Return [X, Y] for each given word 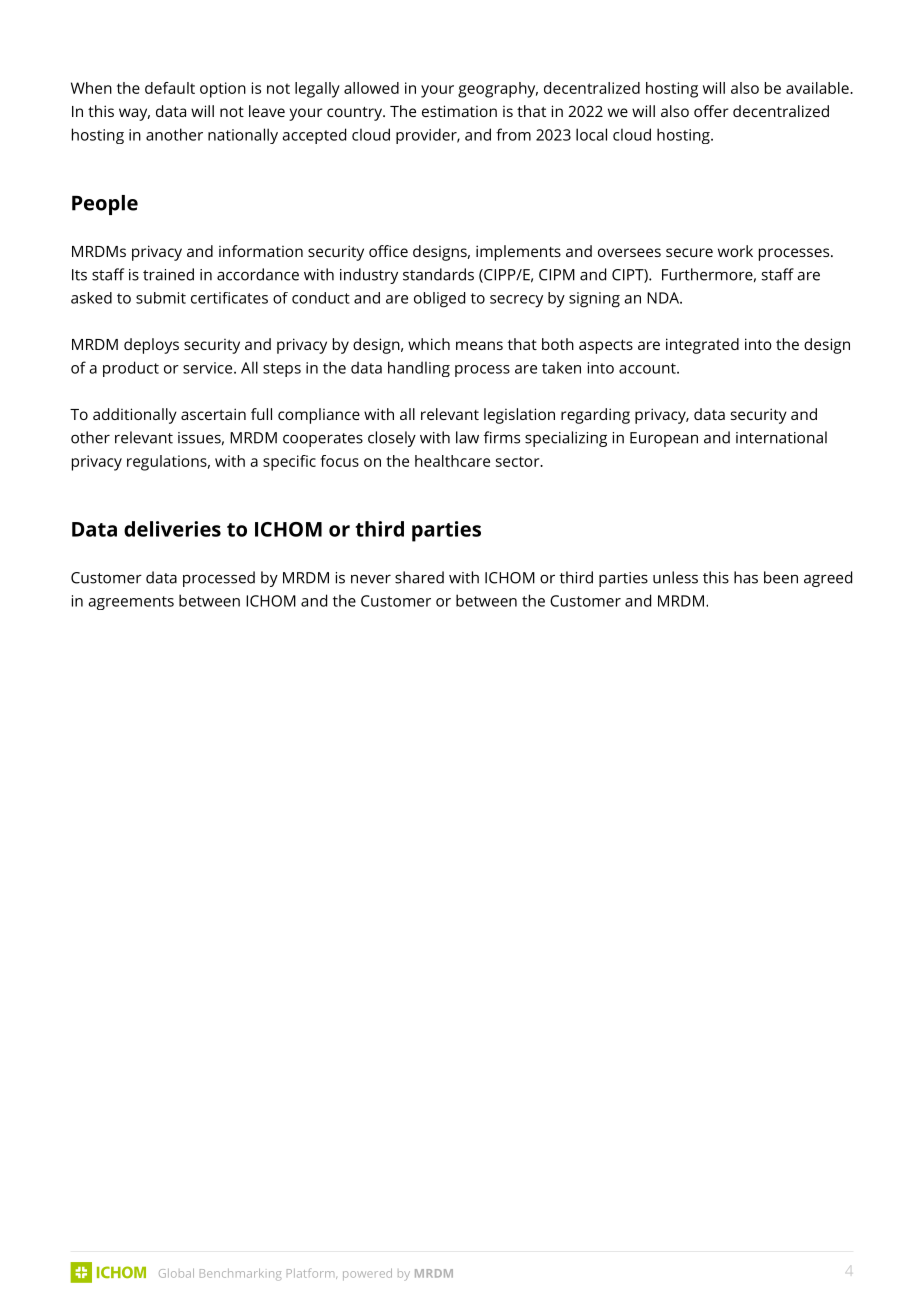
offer [711, 111]
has [746, 577]
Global [176, 1273]
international [781, 437]
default [170, 88]
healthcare [452, 461]
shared [419, 577]
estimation [459, 111]
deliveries [172, 529]
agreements [131, 603]
